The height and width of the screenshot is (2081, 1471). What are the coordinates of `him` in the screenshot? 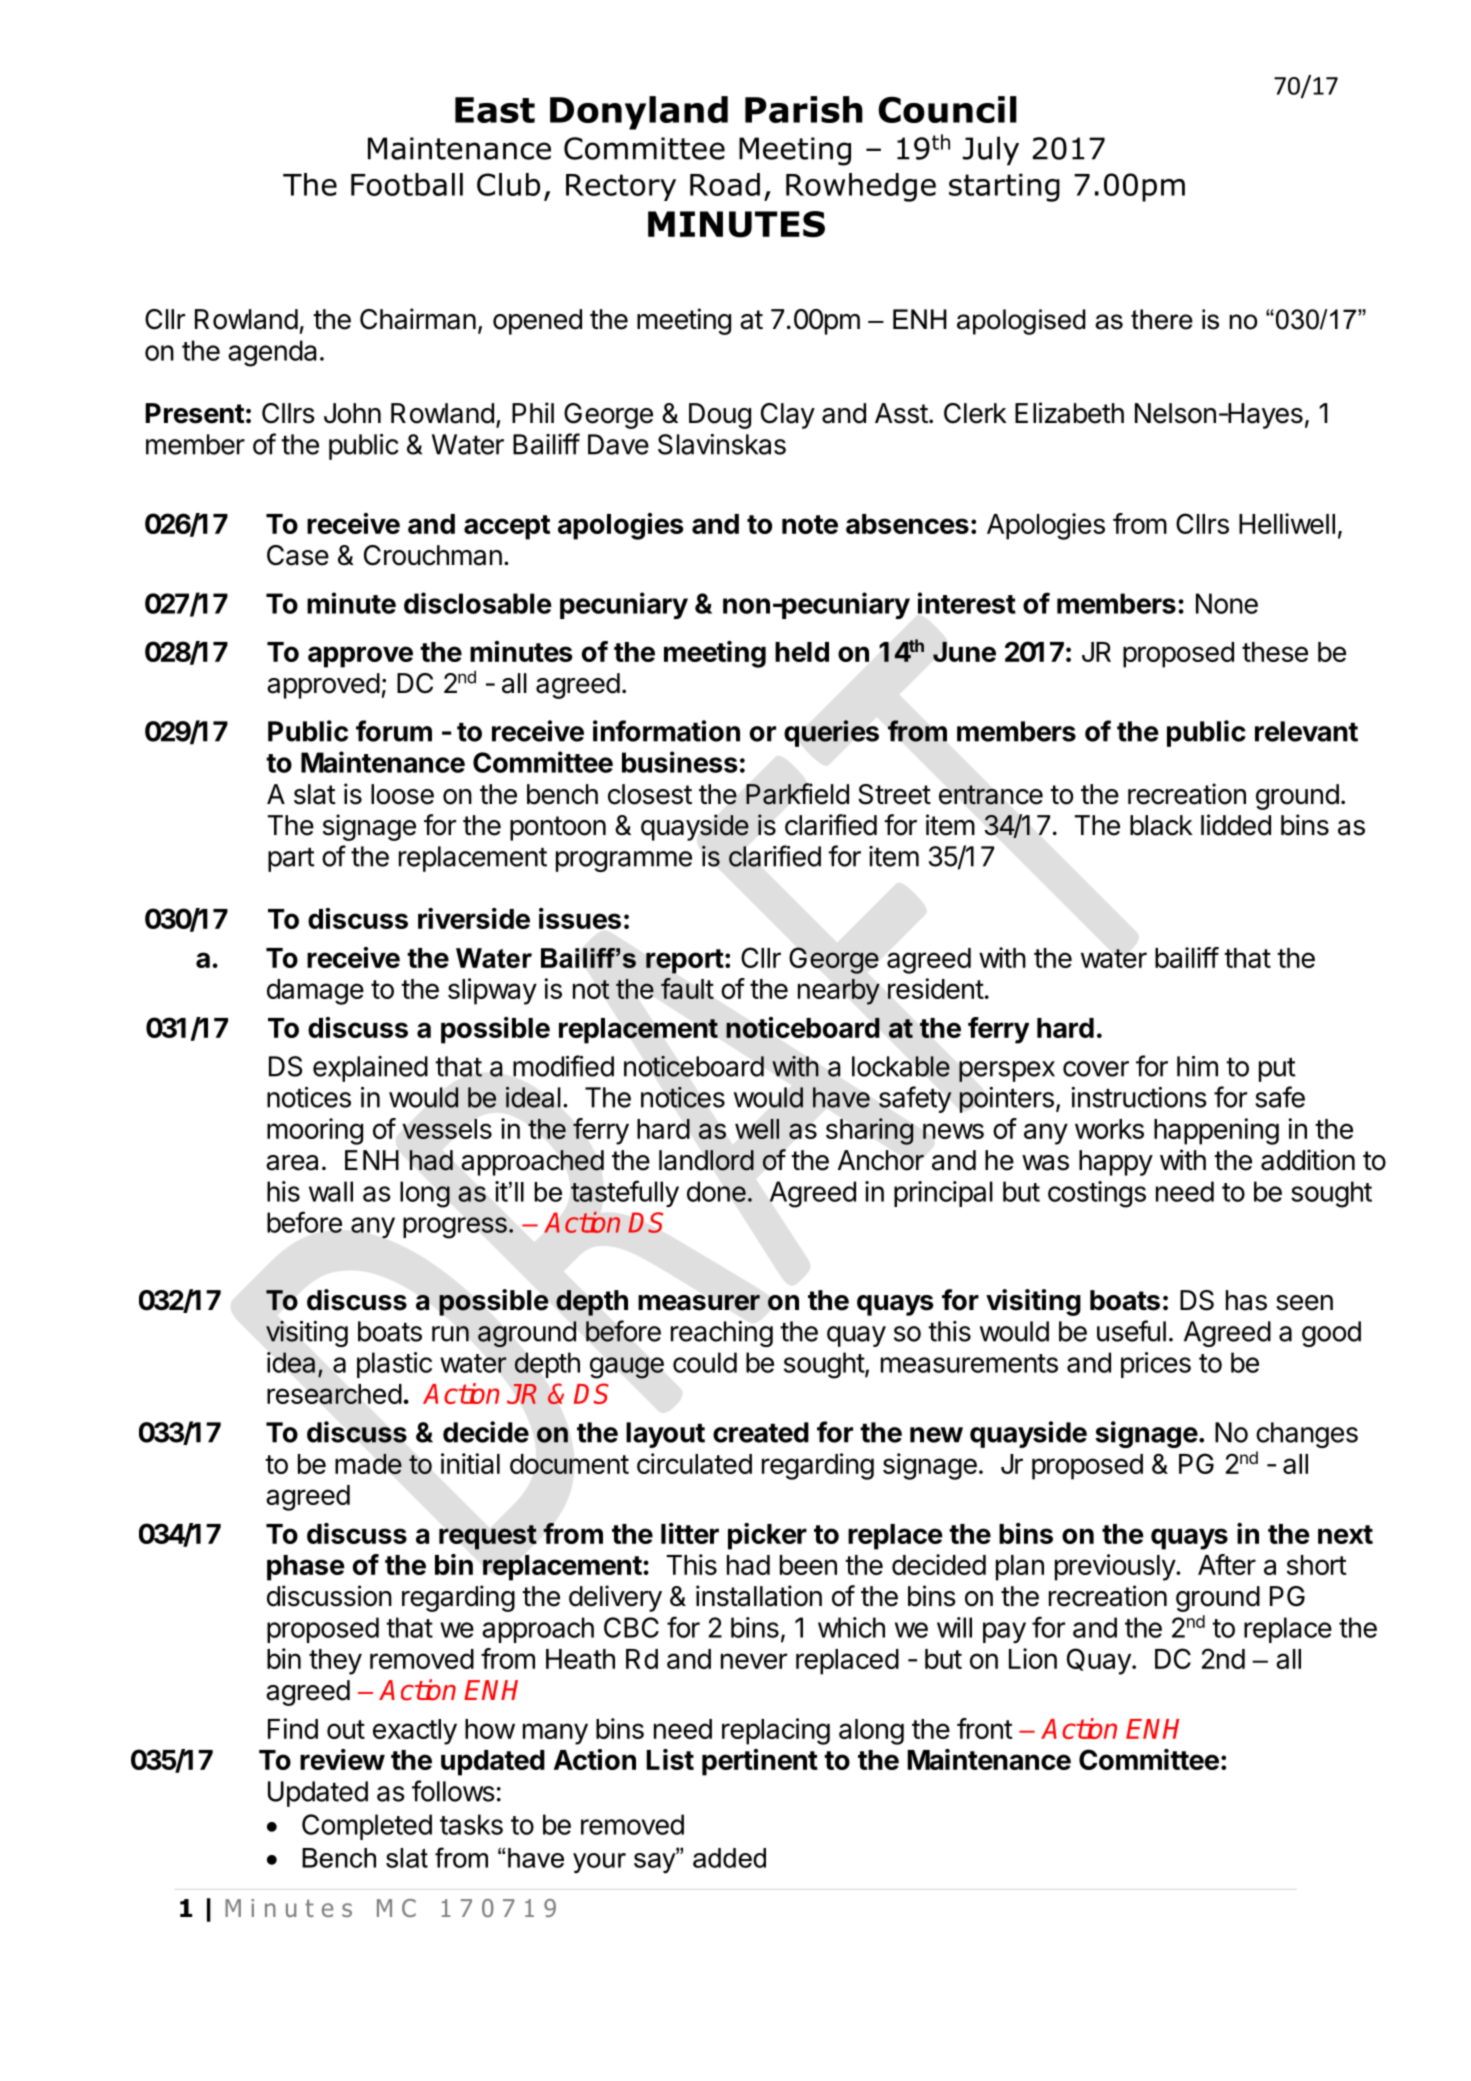 It's located at (1197, 1066).
